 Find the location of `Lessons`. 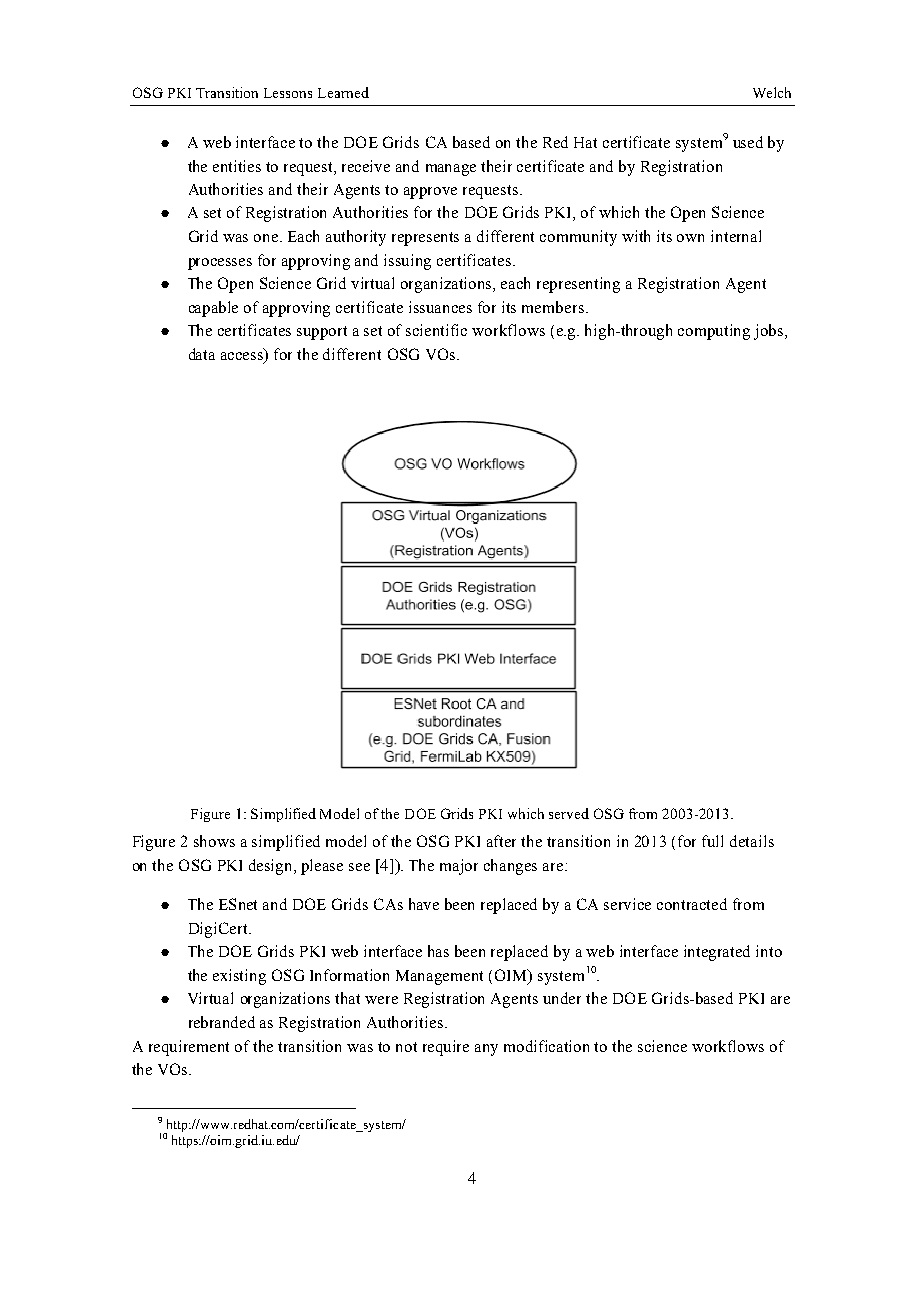

Lessons is located at coordinates (288, 93).
